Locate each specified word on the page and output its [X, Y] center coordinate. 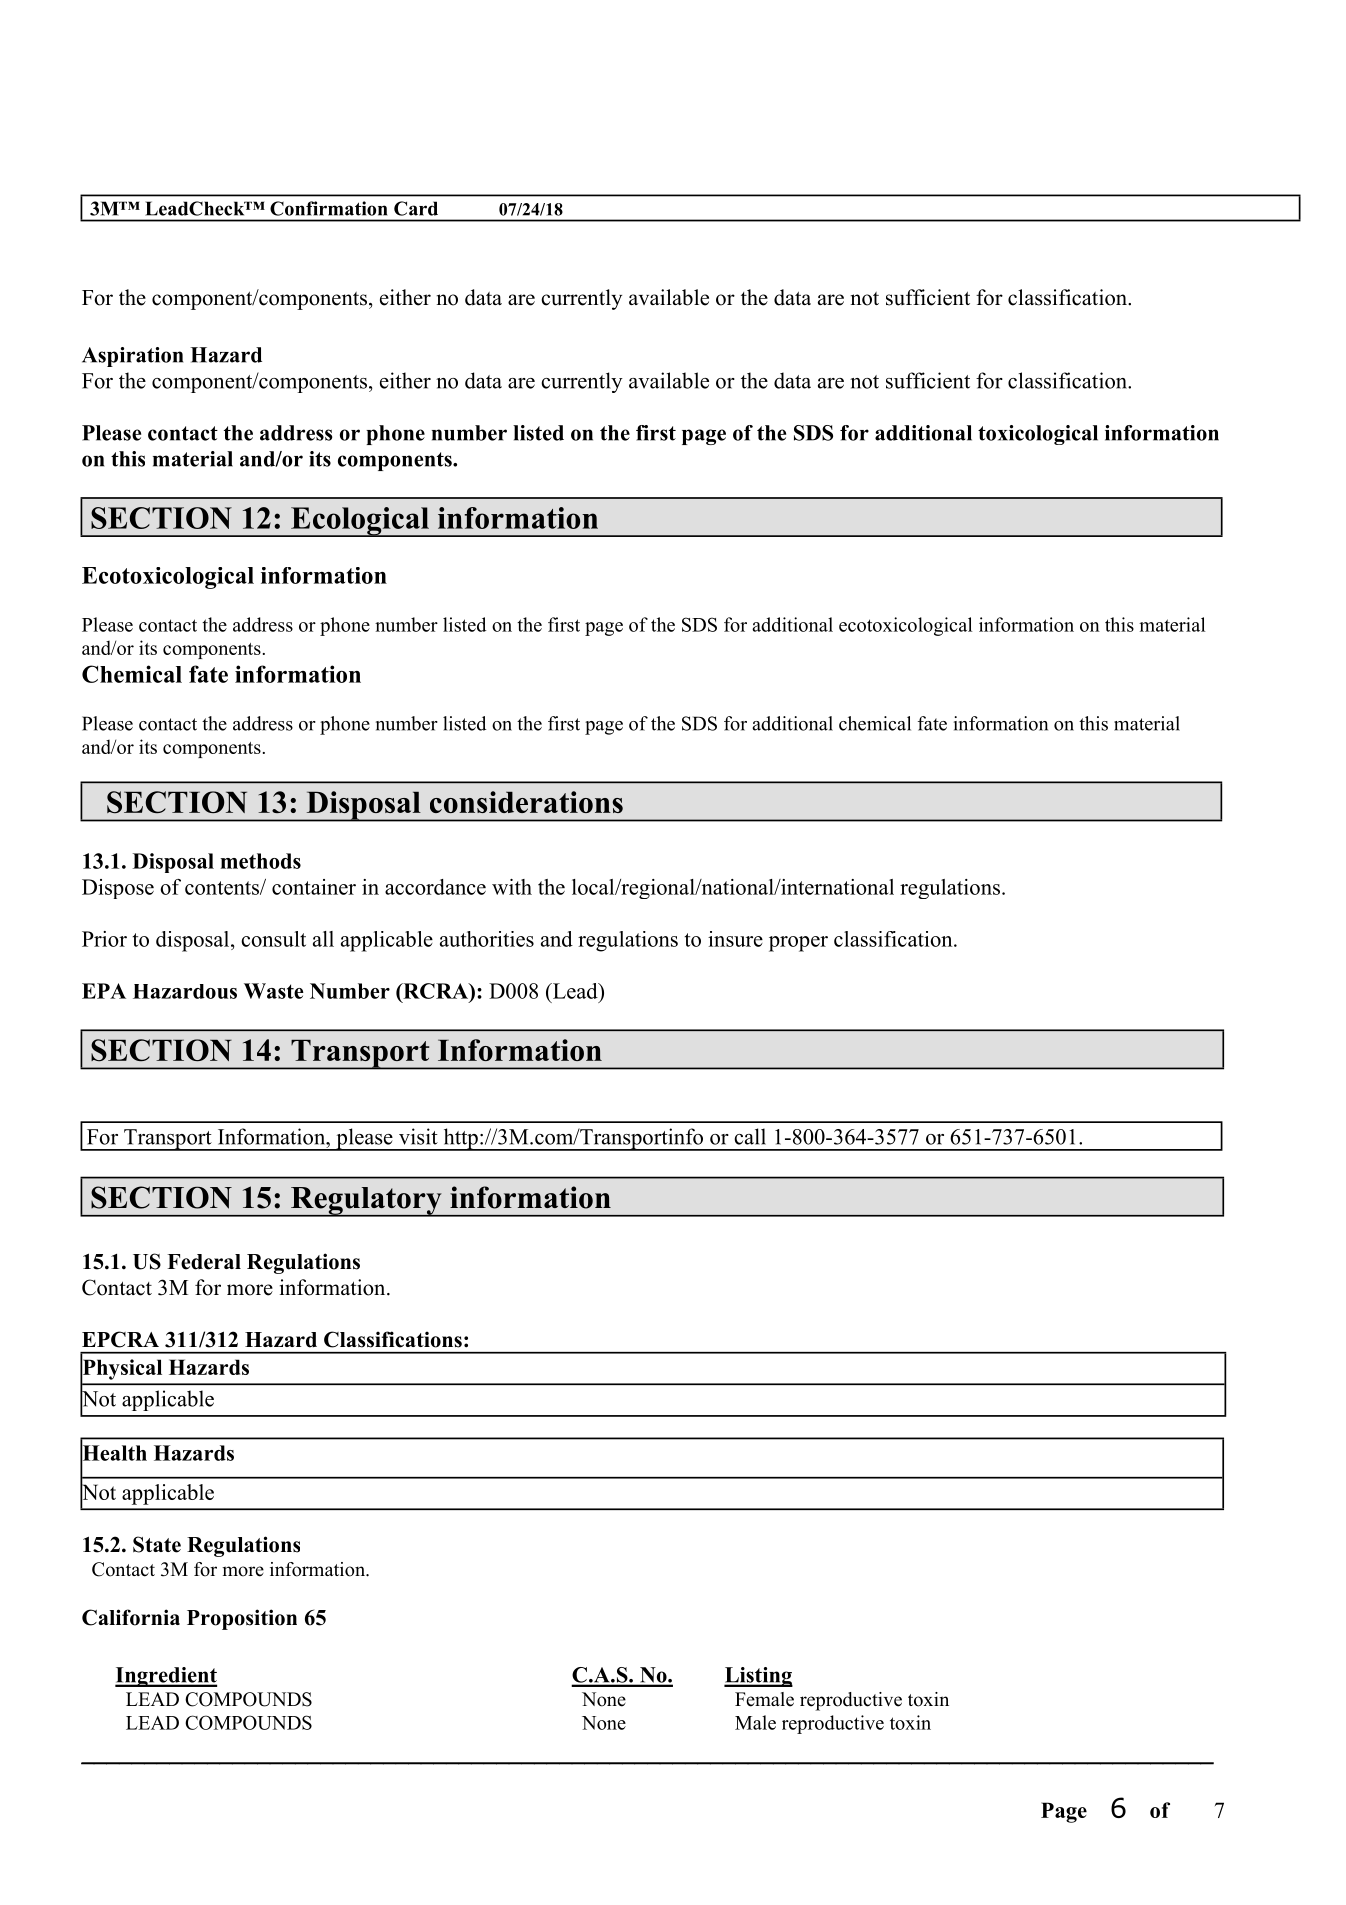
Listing [758, 1677]
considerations [526, 802]
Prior [104, 939]
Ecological [360, 522]
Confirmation [328, 208]
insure [735, 939]
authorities [487, 939]
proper [798, 944]
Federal [204, 1262]
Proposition [242, 1619]
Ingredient [166, 1677]
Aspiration [132, 357]
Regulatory [366, 1202]
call [750, 1136]
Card [416, 208]
